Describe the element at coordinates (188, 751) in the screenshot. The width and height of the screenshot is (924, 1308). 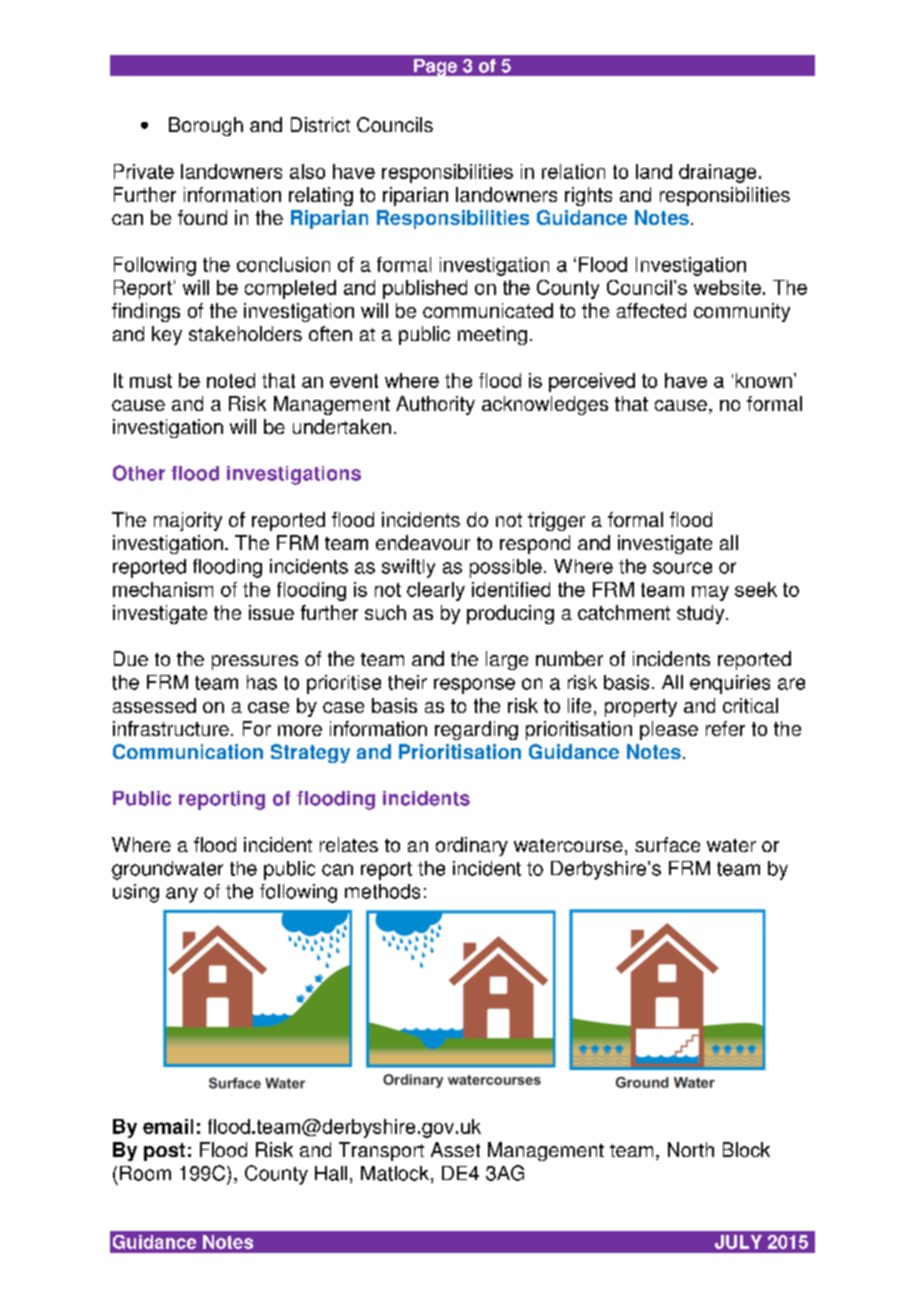
I see `Communication` at that location.
